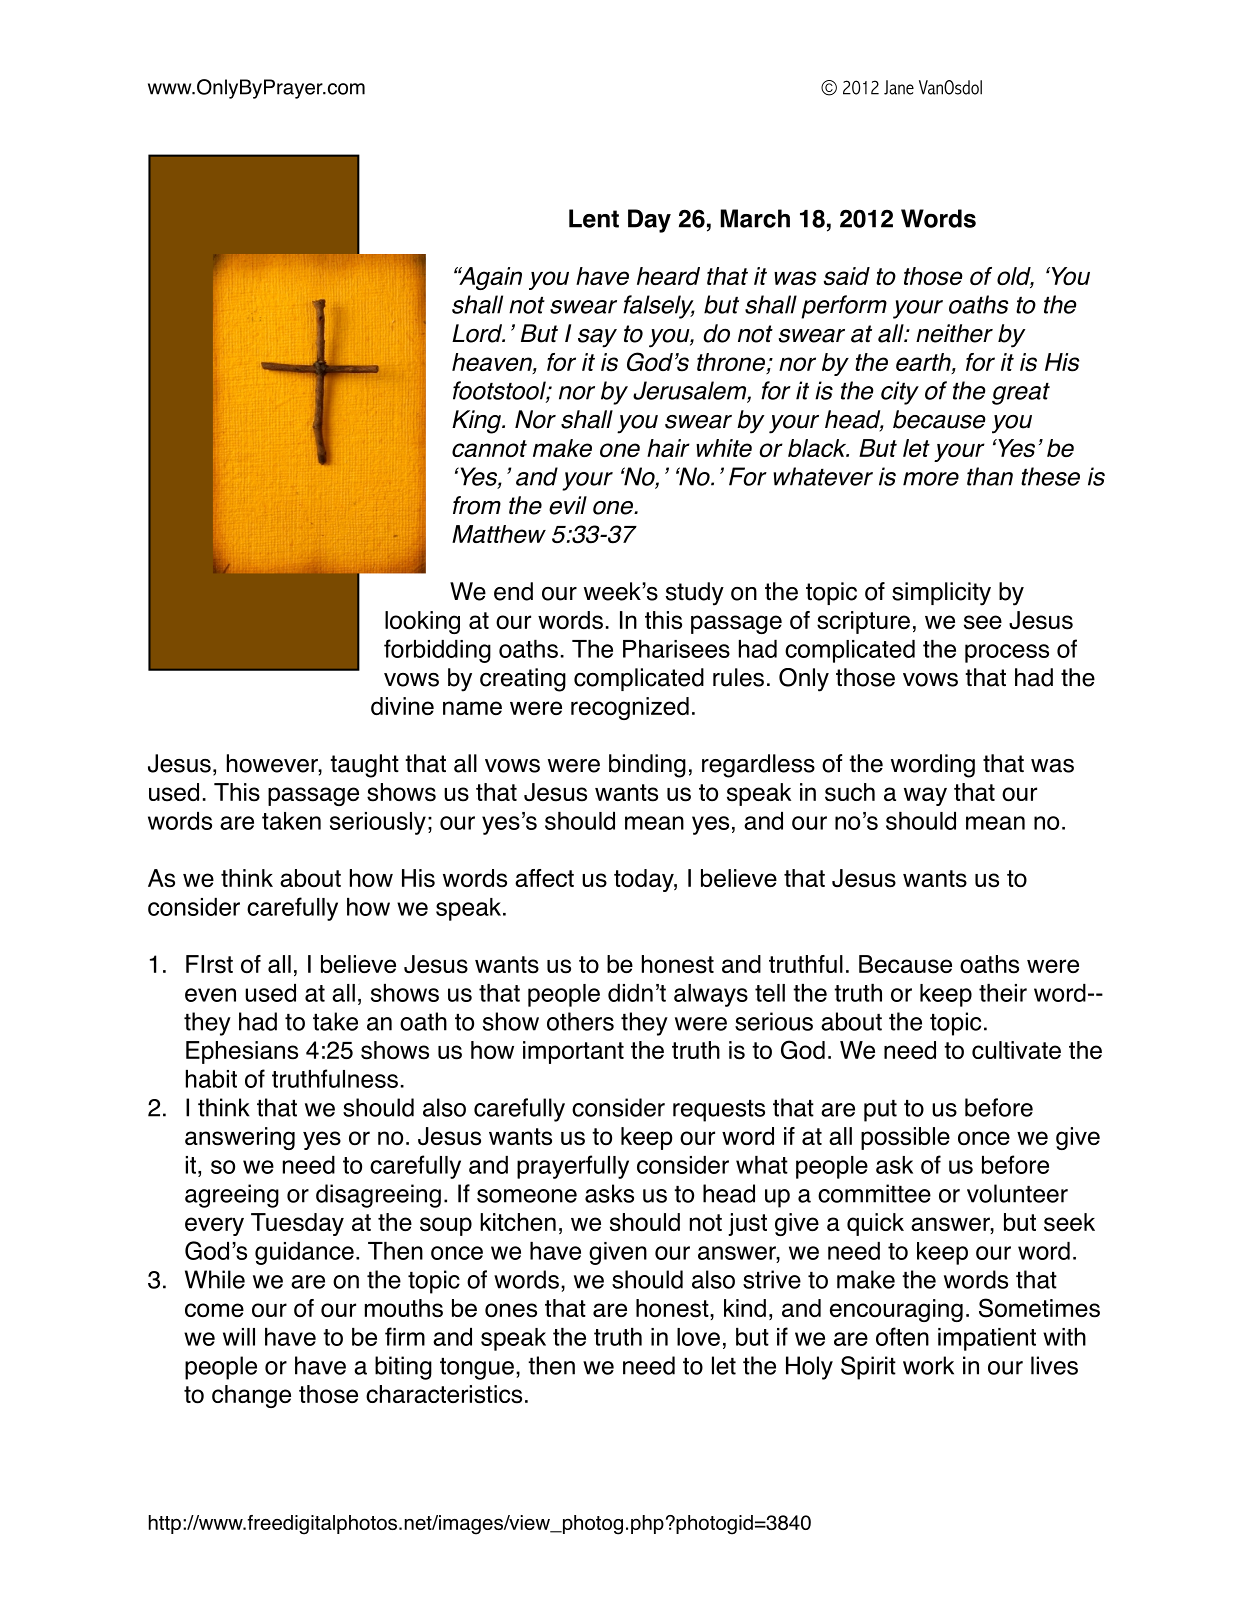 The image size is (1253, 1622). What do you see at coordinates (239, 1337) in the screenshot?
I see `will` at bounding box center [239, 1337].
